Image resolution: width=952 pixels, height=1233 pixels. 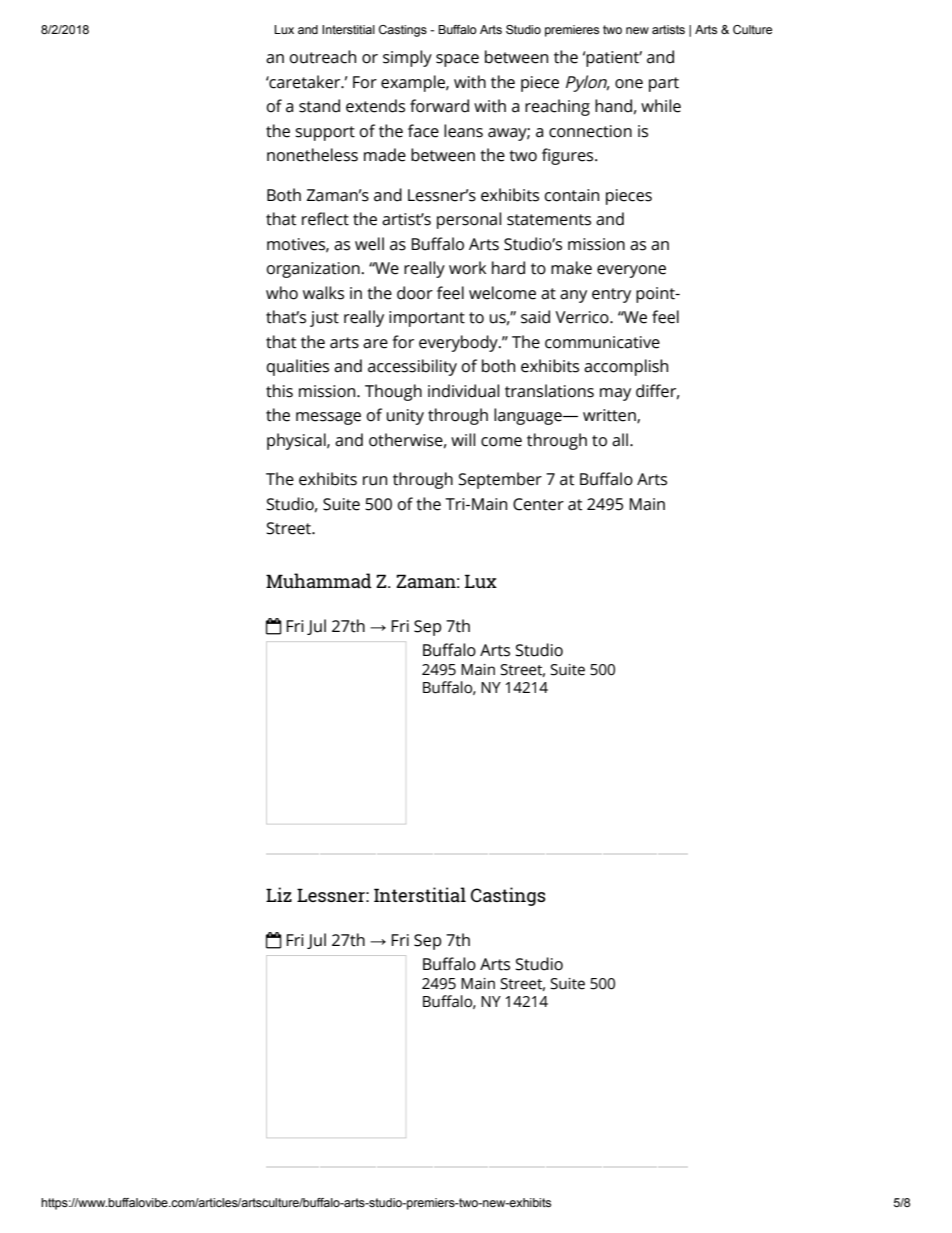 I want to click on written, so click(x=610, y=416).
